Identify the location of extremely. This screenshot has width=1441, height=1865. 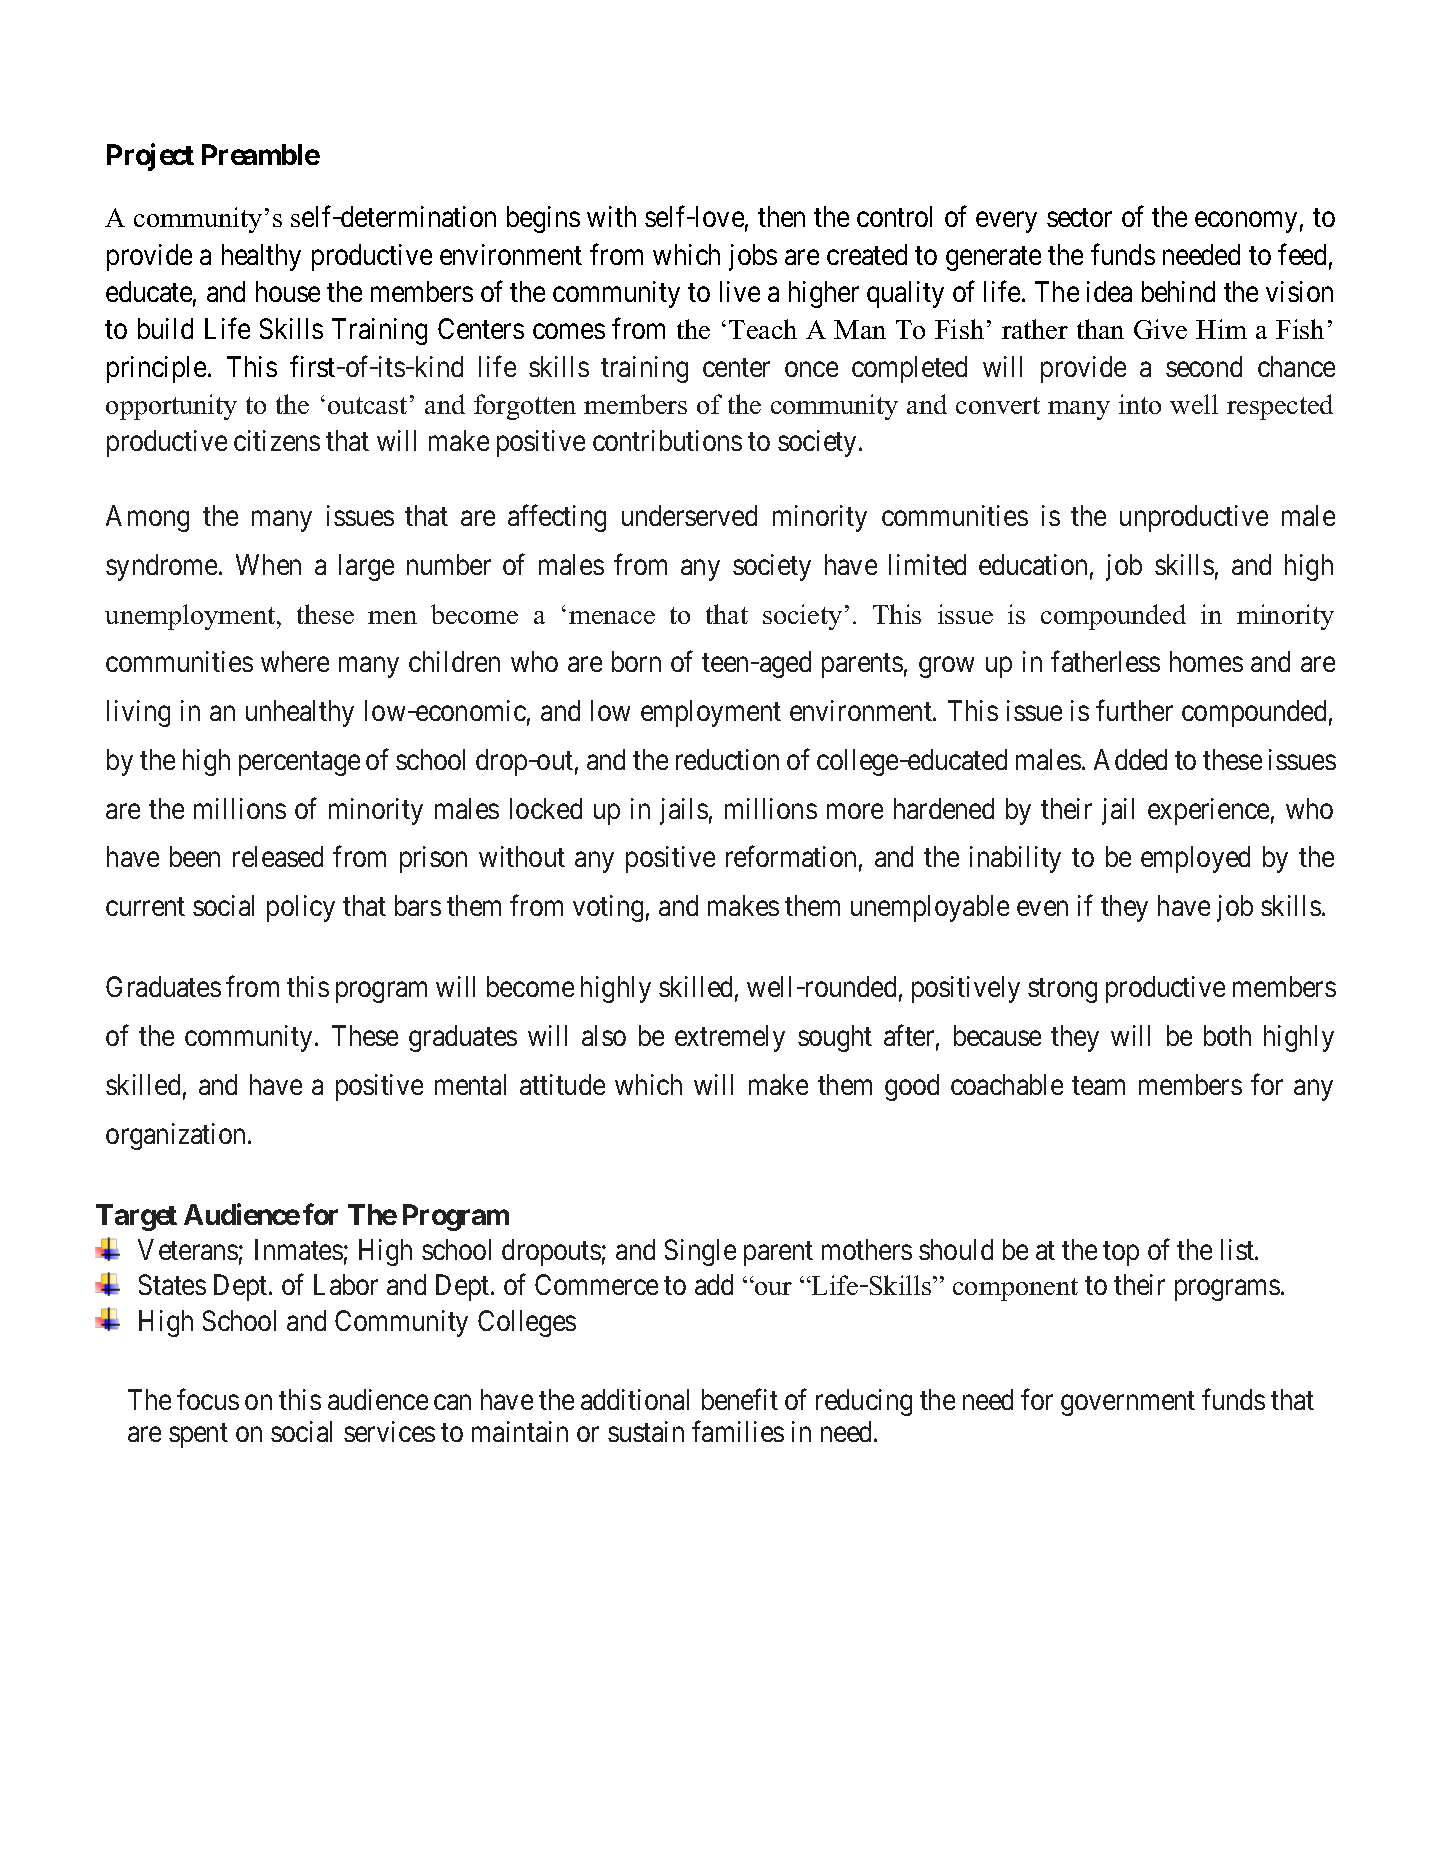
(730, 1038).
